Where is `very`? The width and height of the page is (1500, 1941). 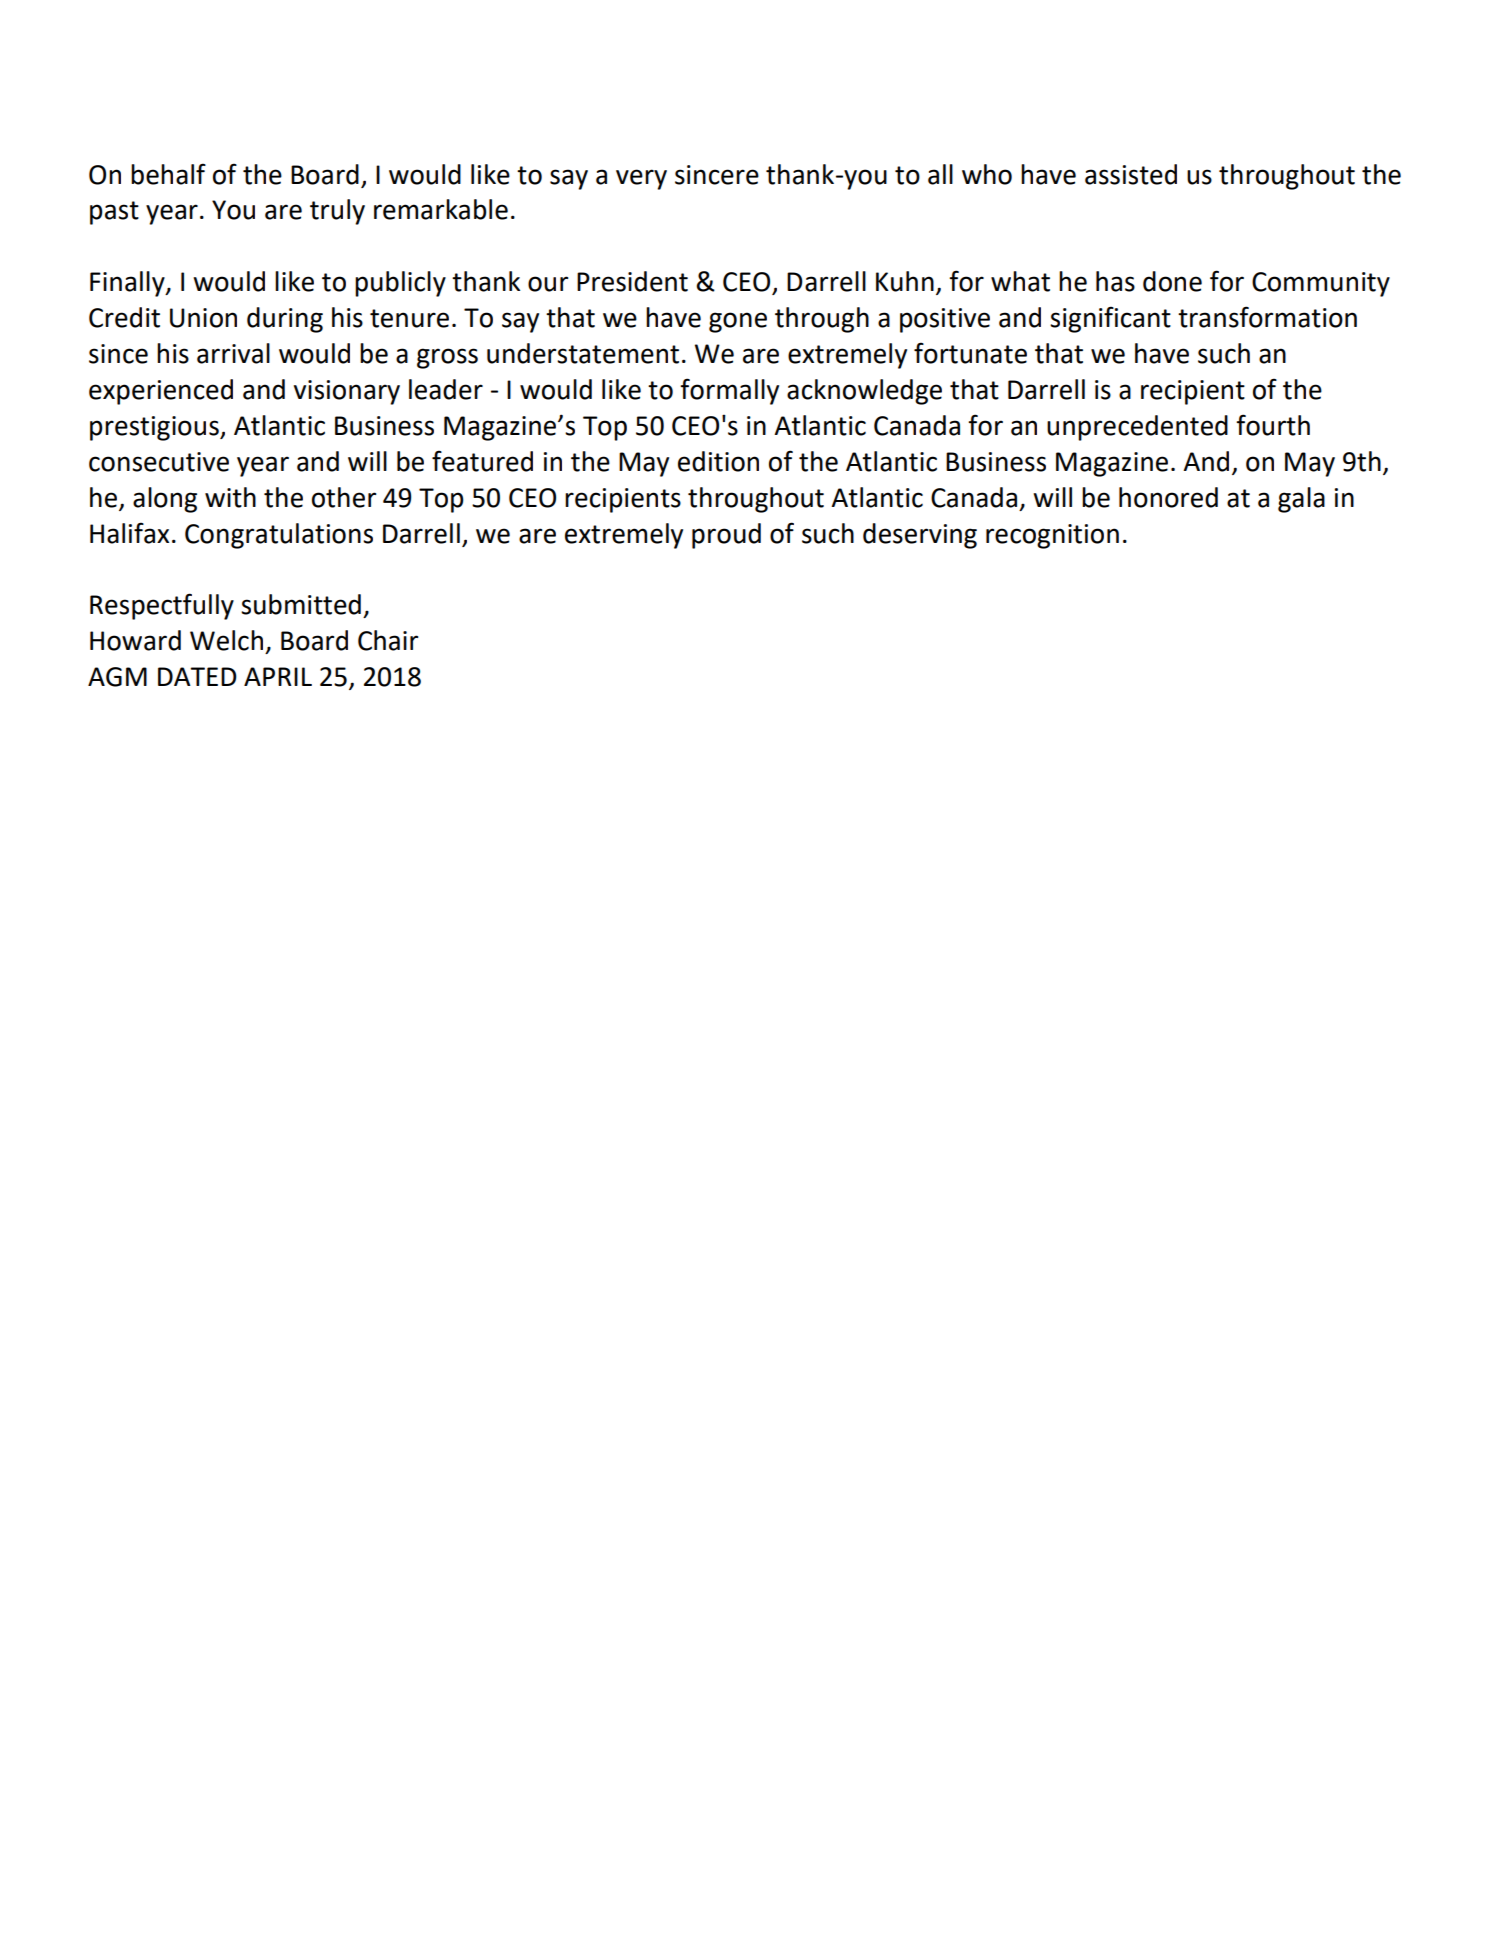 very is located at coordinates (641, 179).
